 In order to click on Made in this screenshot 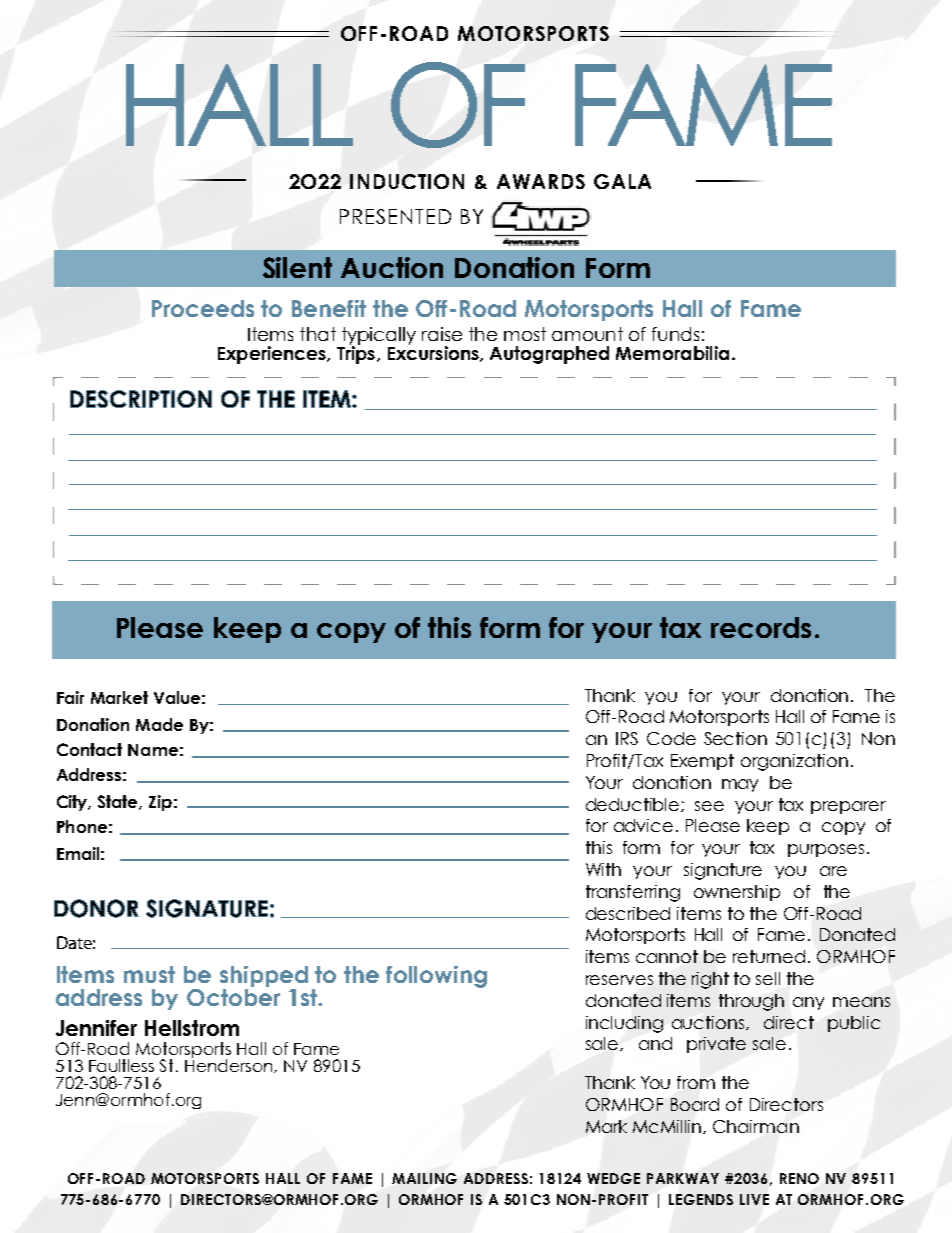, I will do `click(159, 724)`.
